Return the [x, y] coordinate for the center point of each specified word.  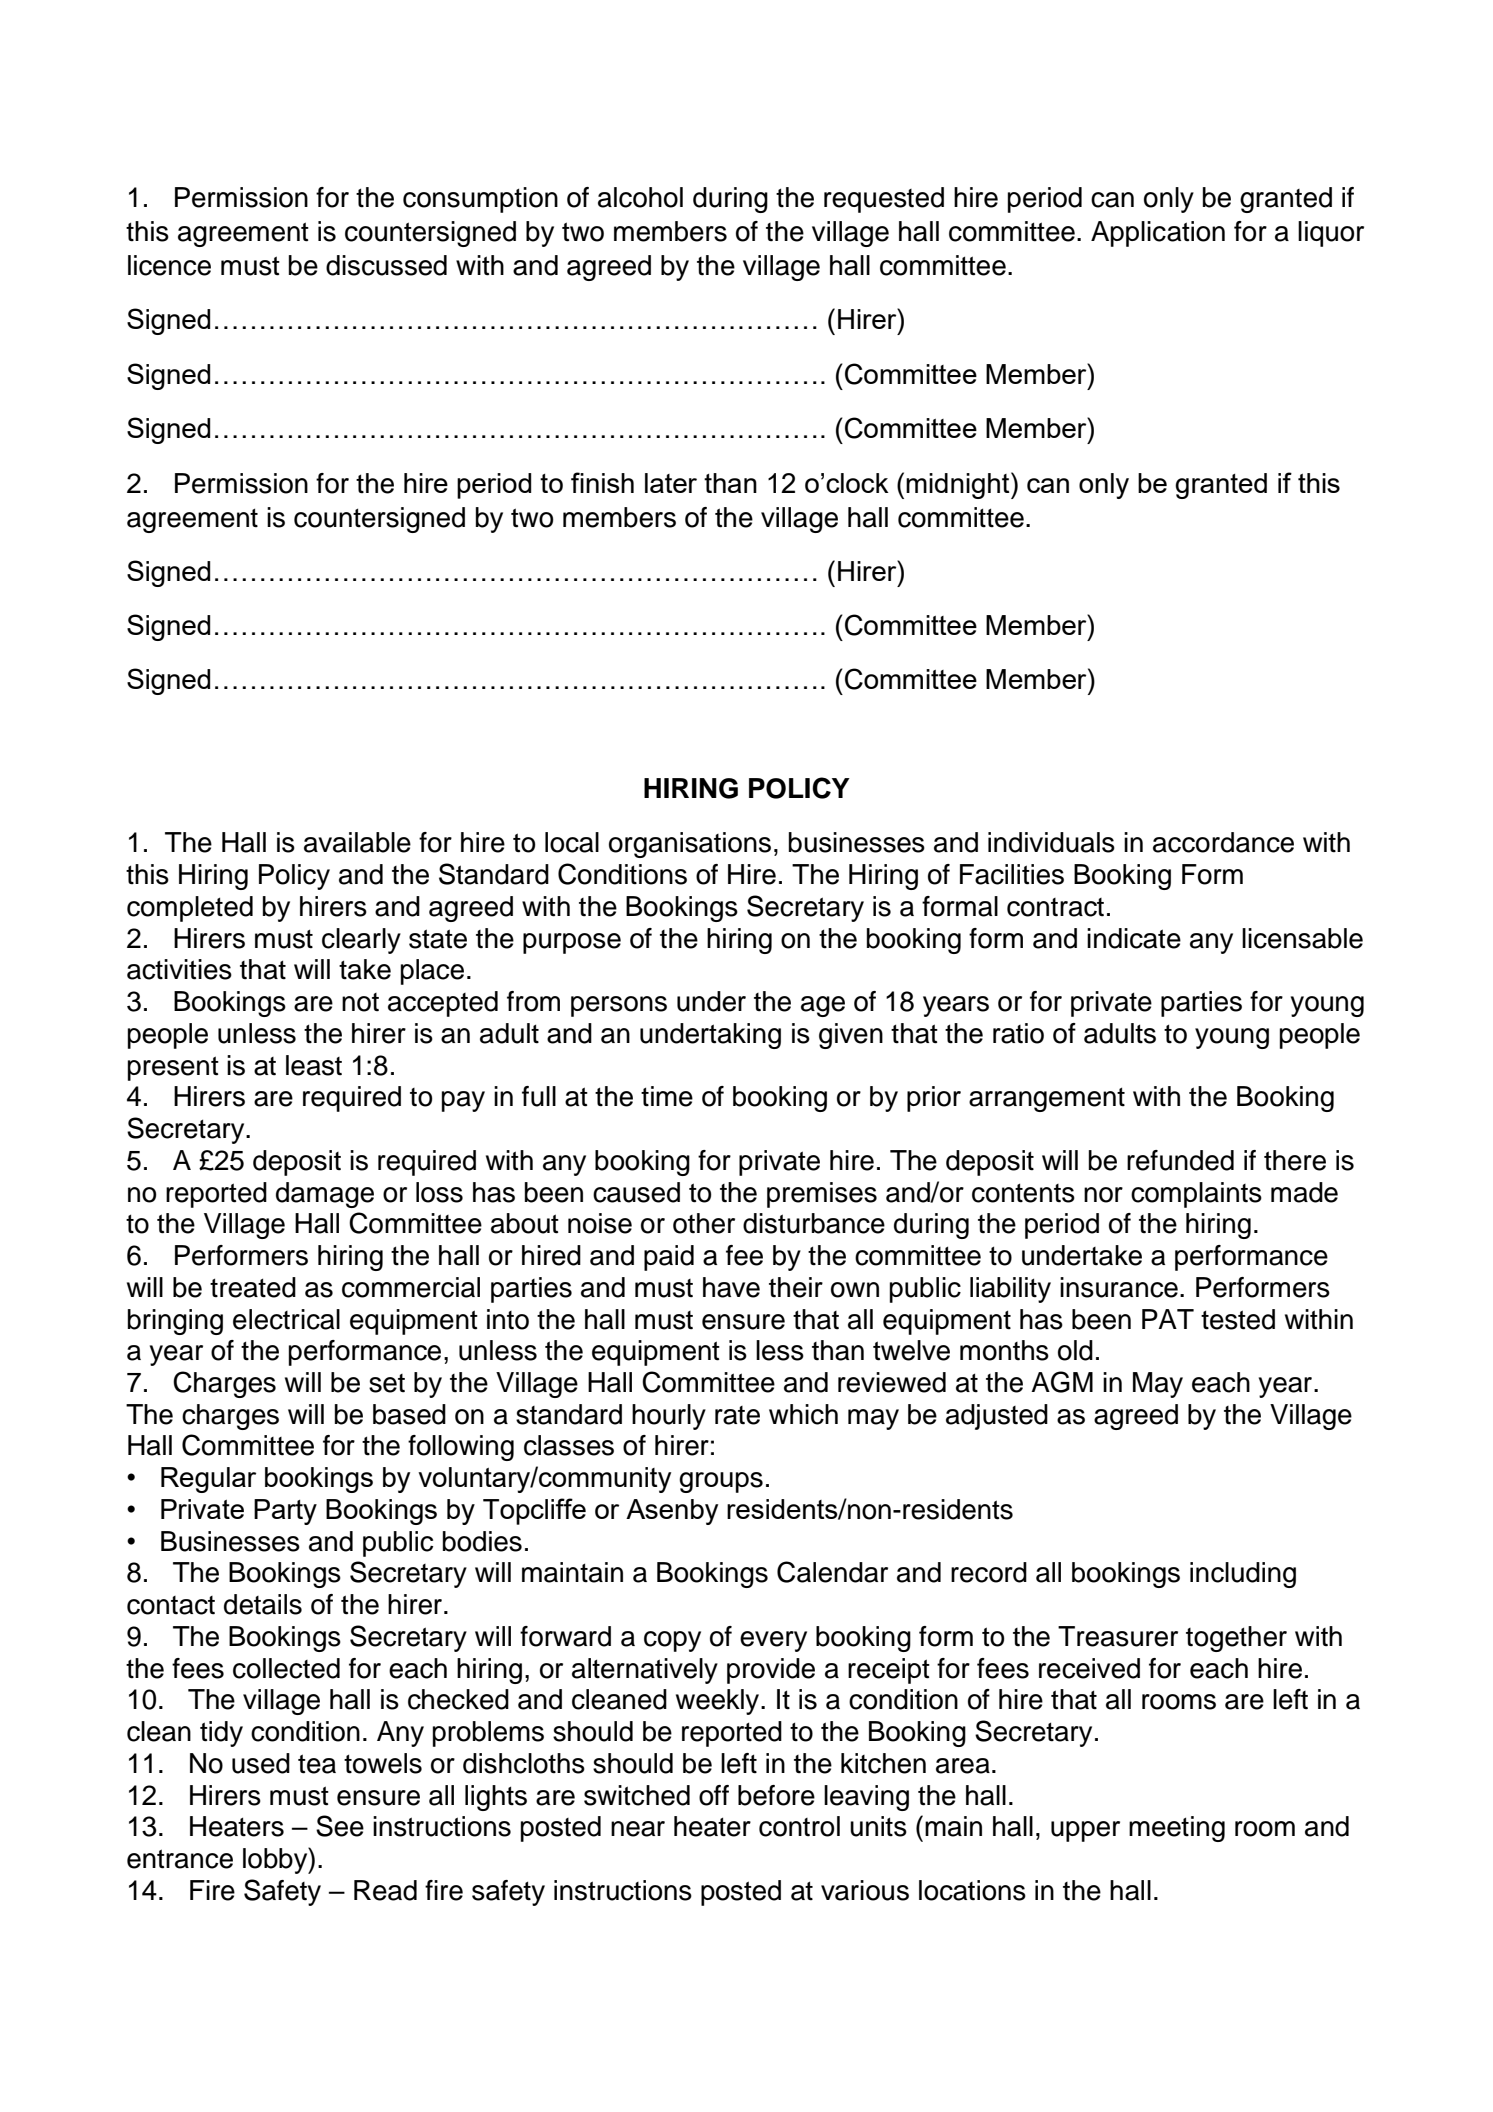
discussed [386, 265]
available [357, 842]
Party [285, 1512]
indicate [1134, 938]
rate [737, 1415]
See [340, 1826]
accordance [1223, 842]
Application [1158, 234]
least [314, 1065]
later [671, 483]
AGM [1062, 1382]
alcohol [640, 197]
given [851, 1036]
